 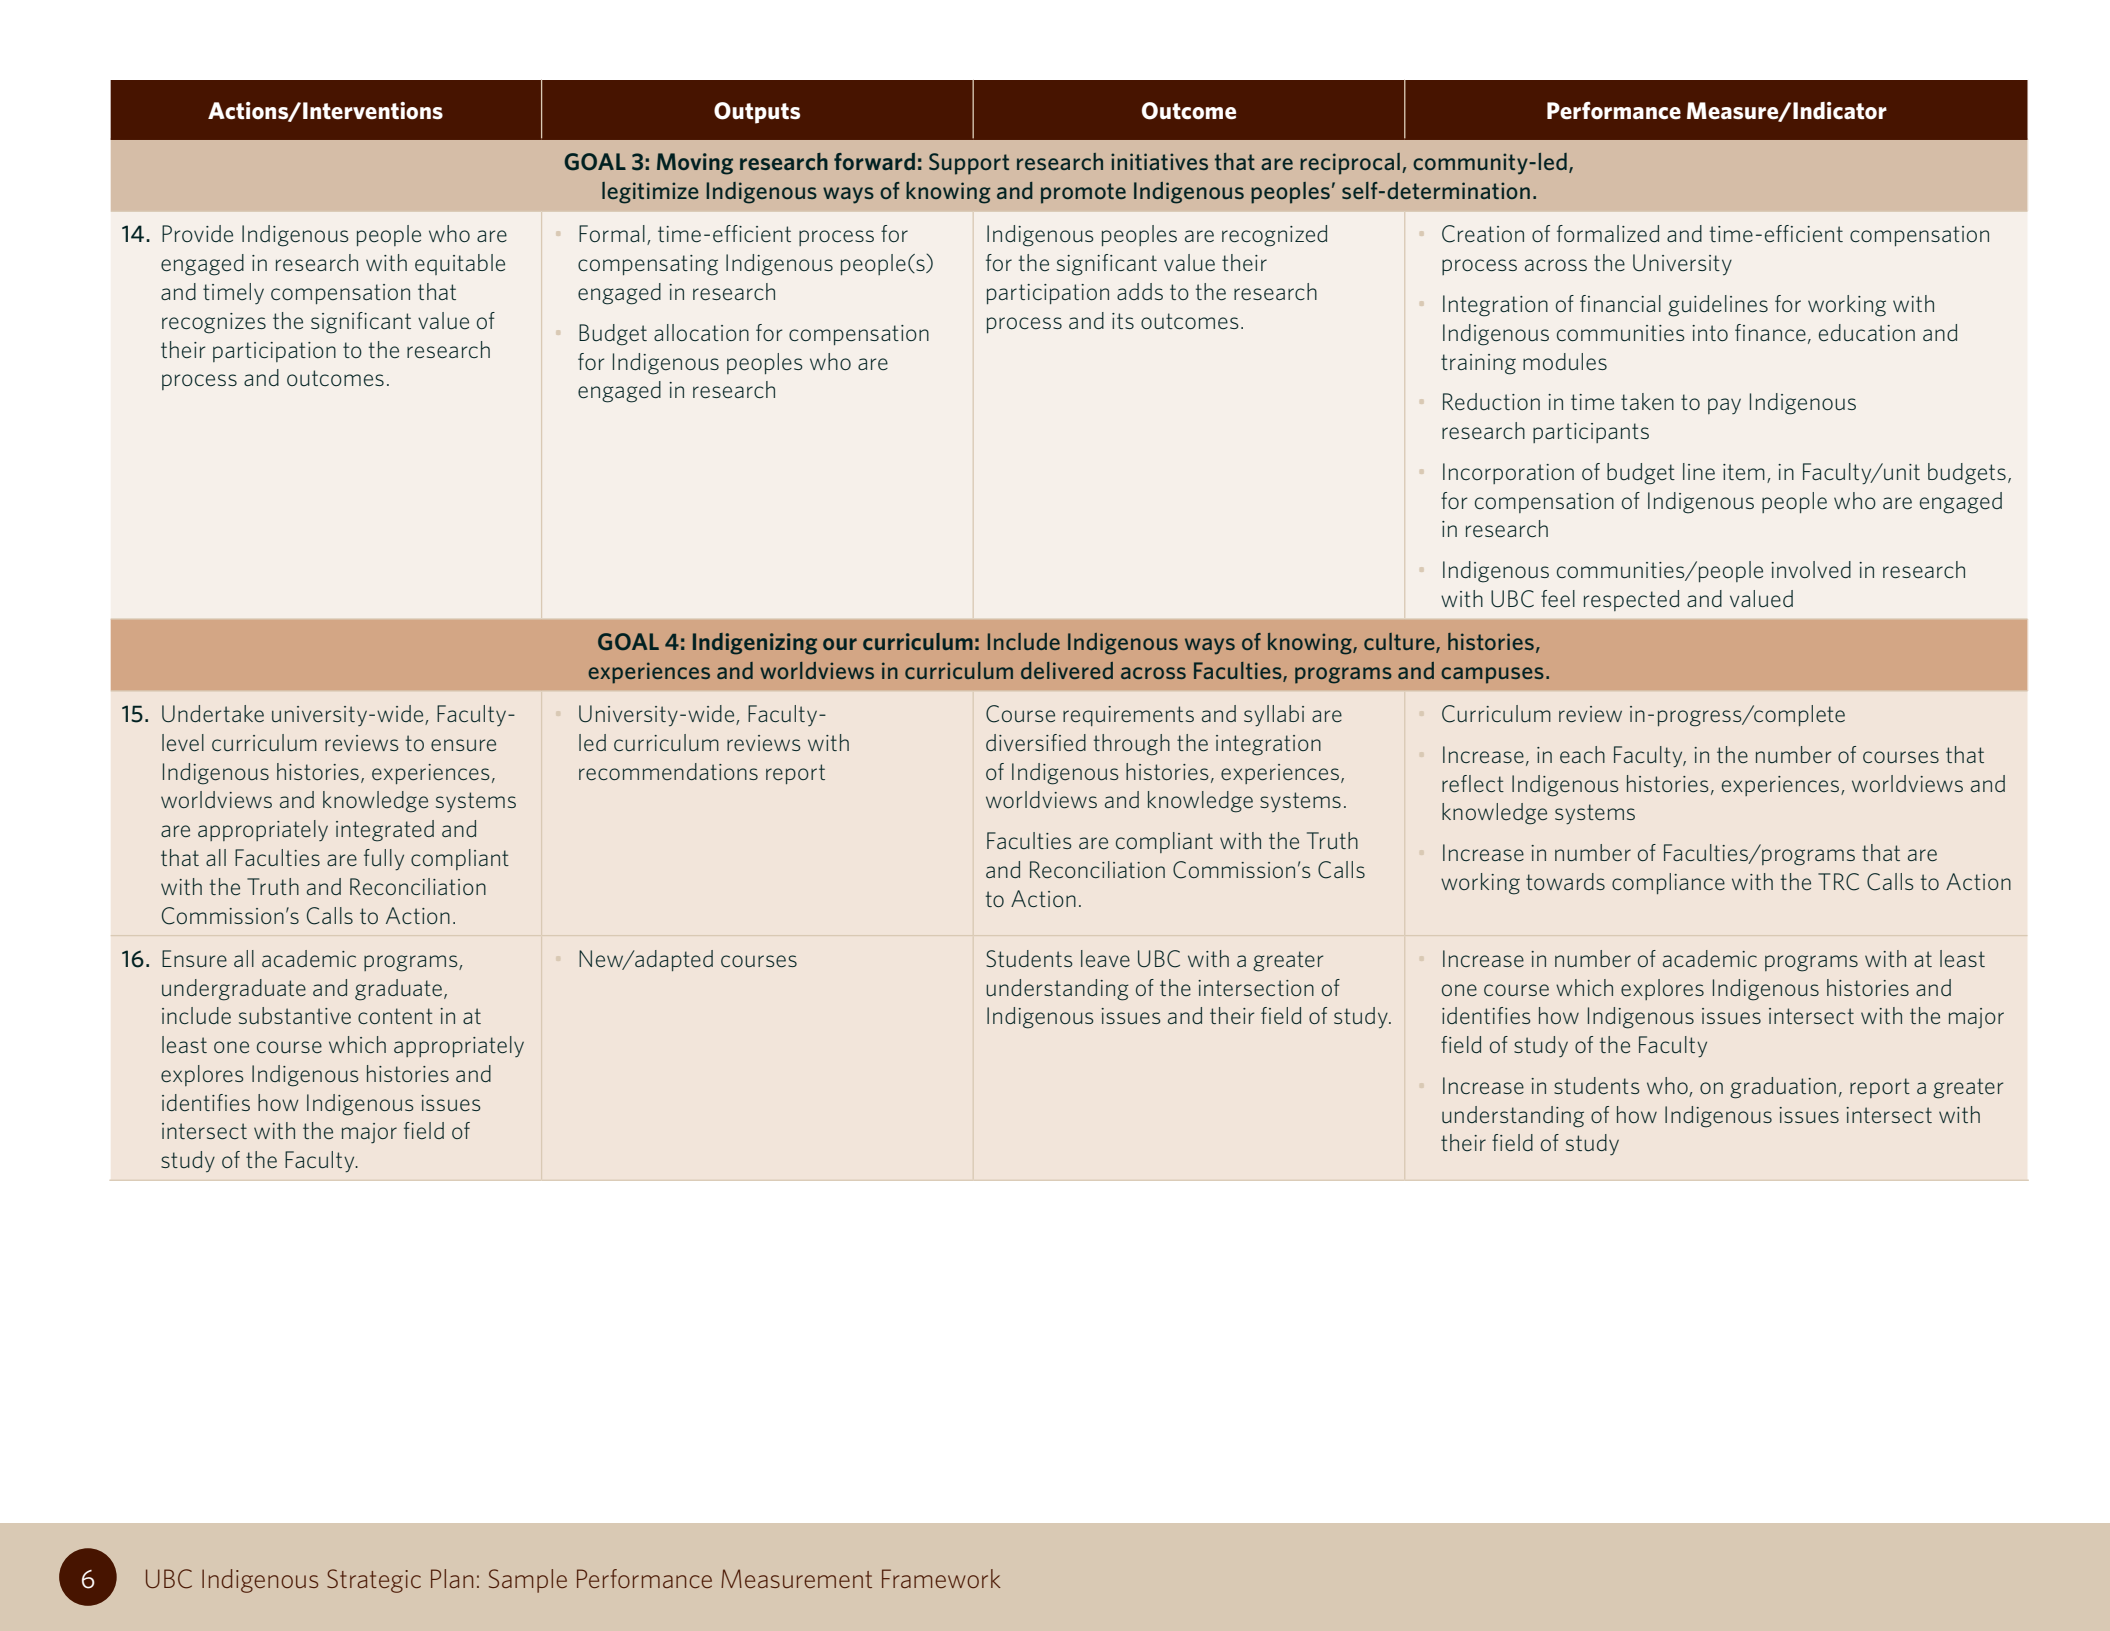 What do you see at coordinates (460, 264) in the document?
I see `equitable` at bounding box center [460, 264].
